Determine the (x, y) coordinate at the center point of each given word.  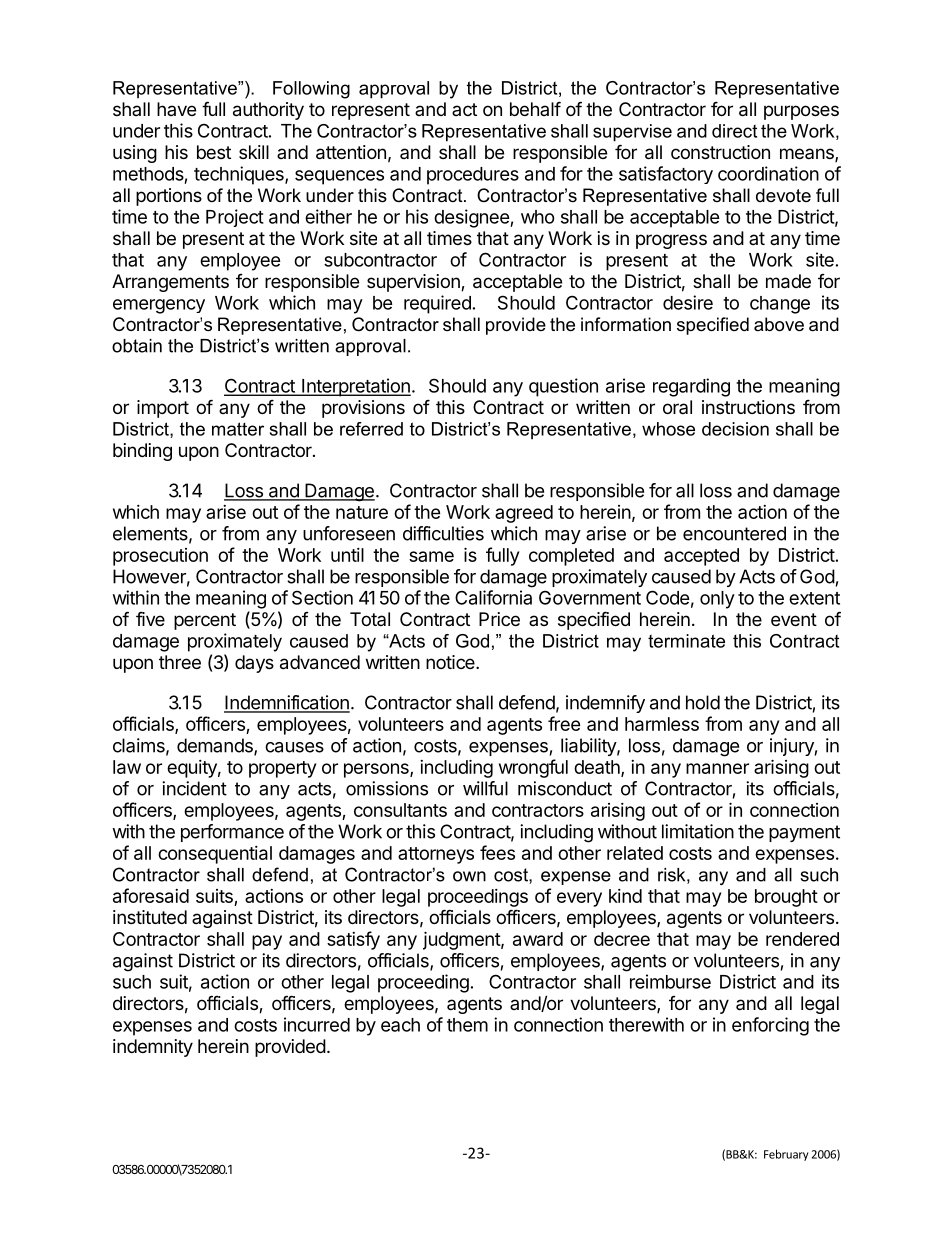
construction (720, 152)
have (176, 109)
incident (194, 788)
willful (485, 788)
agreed (524, 514)
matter (238, 429)
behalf (535, 108)
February (786, 1155)
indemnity (153, 1048)
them (467, 1025)
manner (717, 768)
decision (735, 429)
